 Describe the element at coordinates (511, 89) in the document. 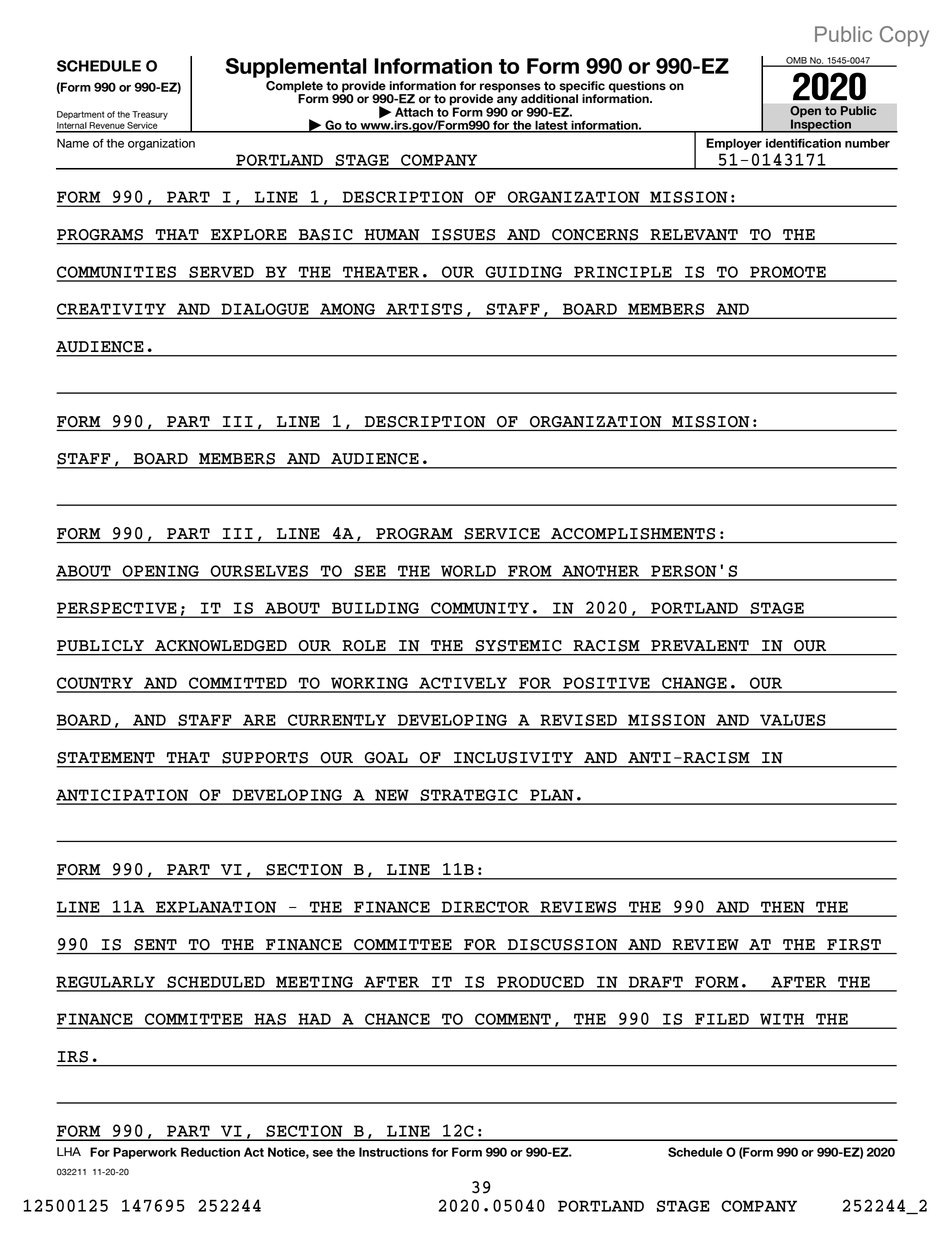

I see `responses` at that location.
